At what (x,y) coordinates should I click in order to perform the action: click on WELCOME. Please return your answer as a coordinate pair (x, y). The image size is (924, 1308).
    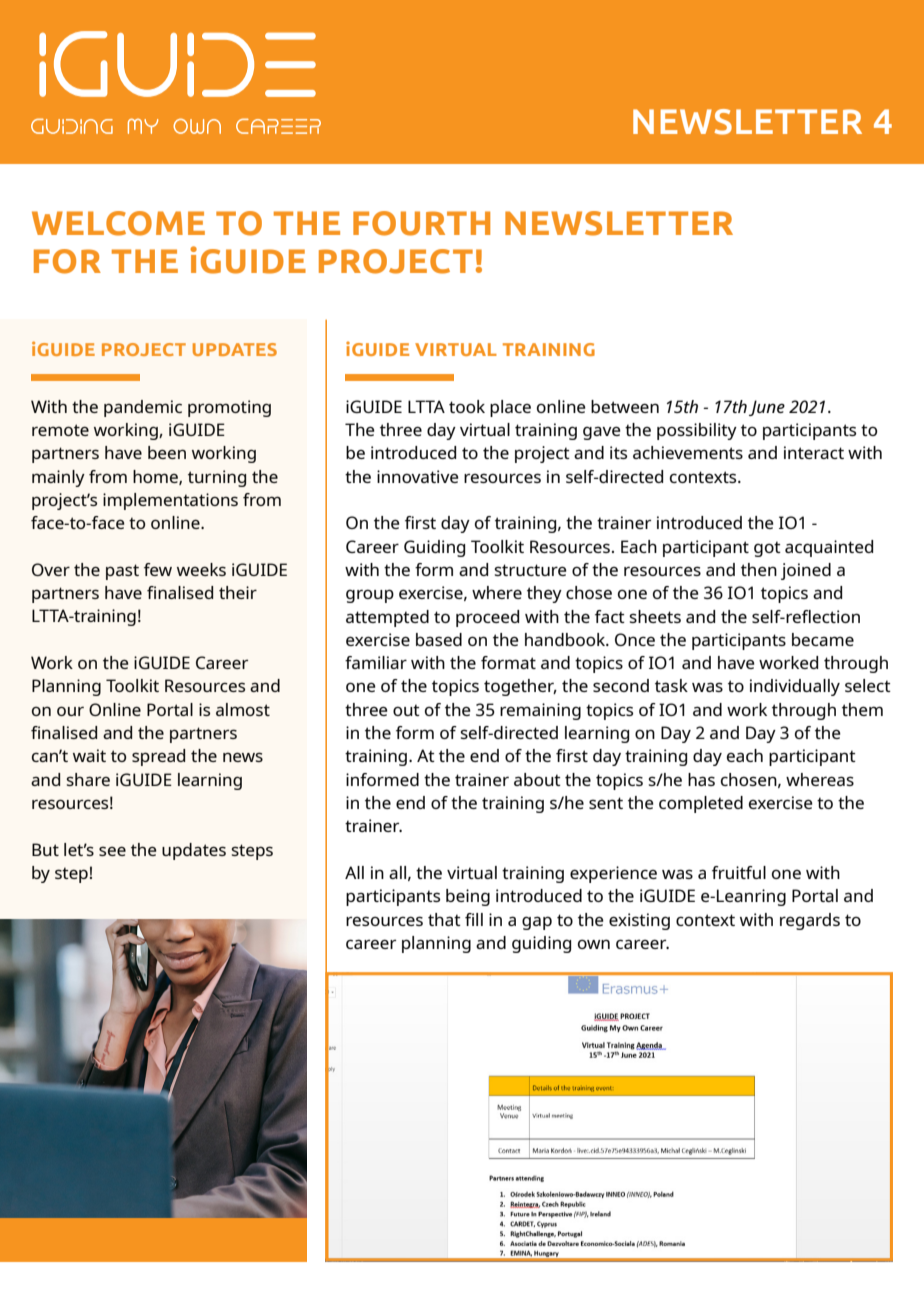
    Looking at the image, I should click on (118, 223).
